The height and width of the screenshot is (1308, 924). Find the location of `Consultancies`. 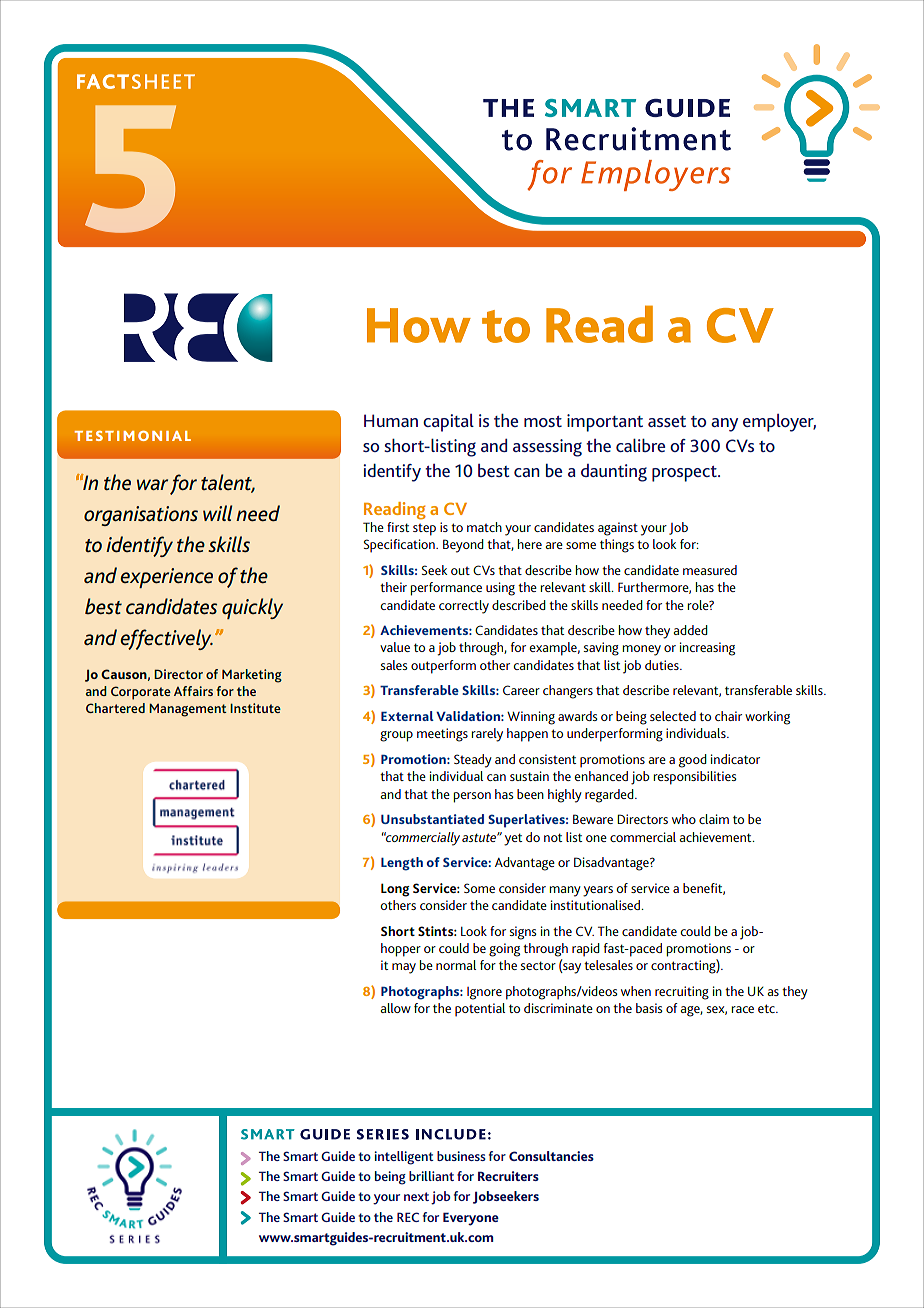

Consultancies is located at coordinates (551, 1156).
